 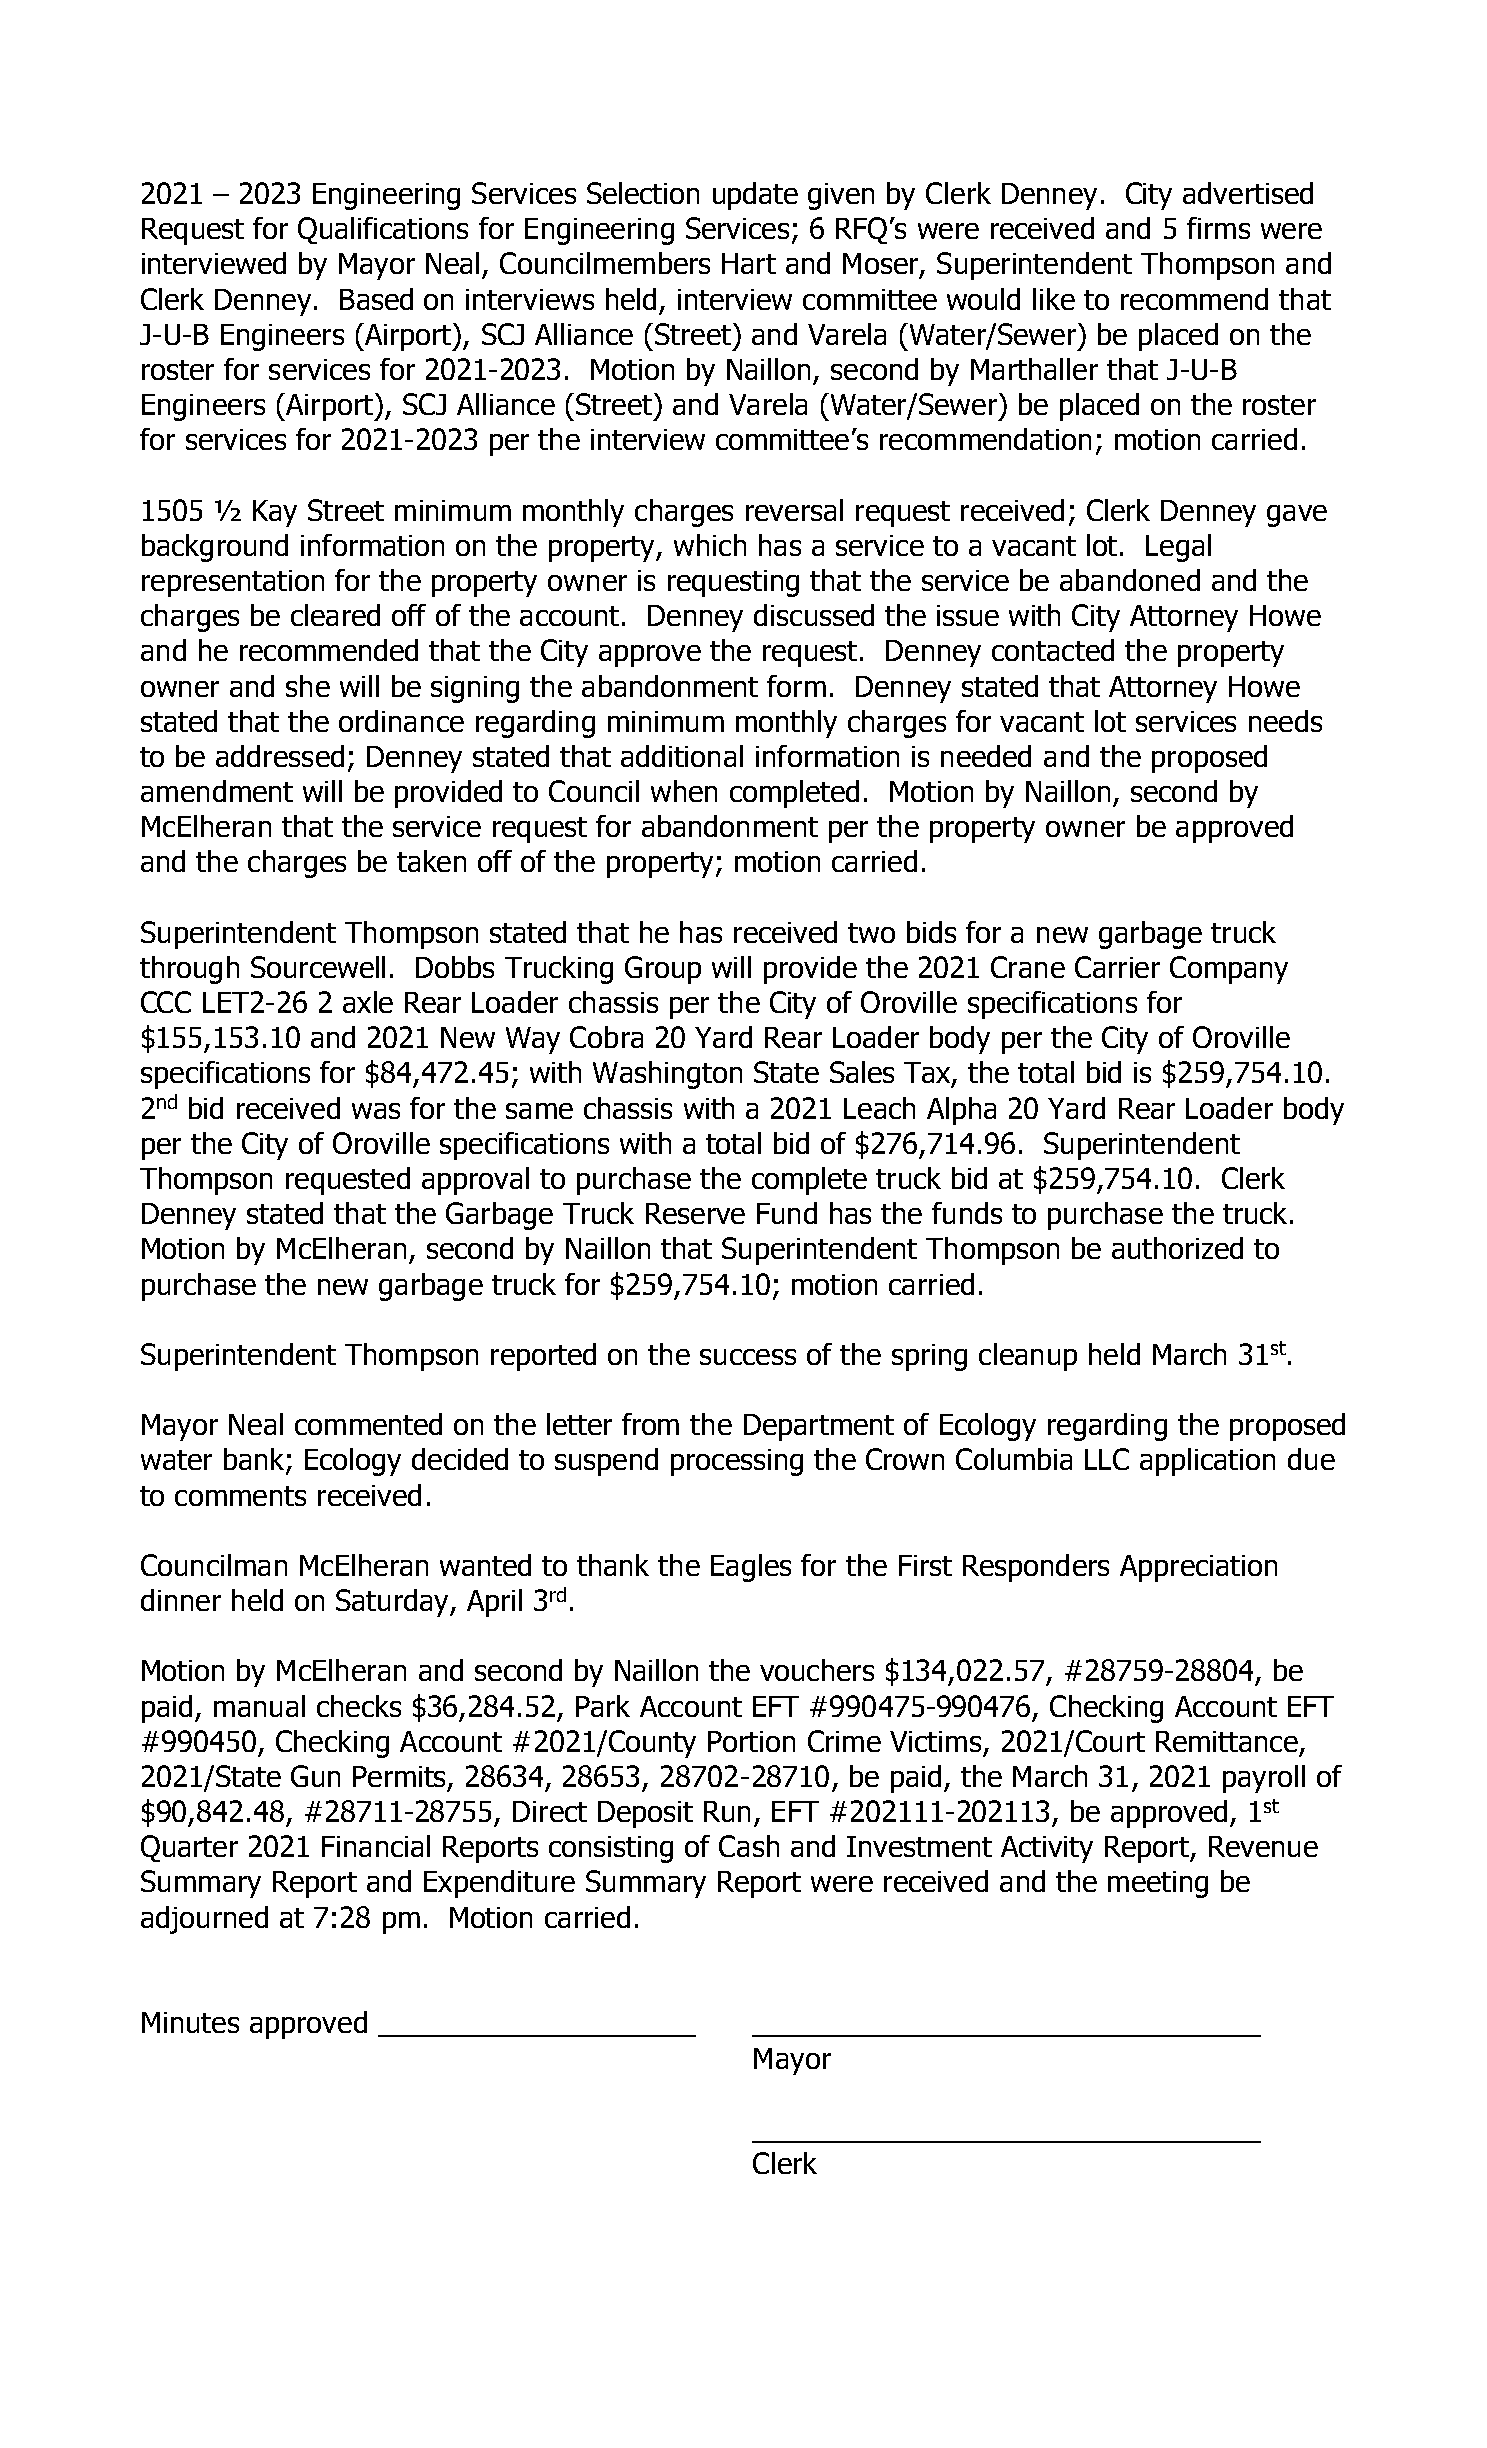 I want to click on firms, so click(x=1218, y=228).
